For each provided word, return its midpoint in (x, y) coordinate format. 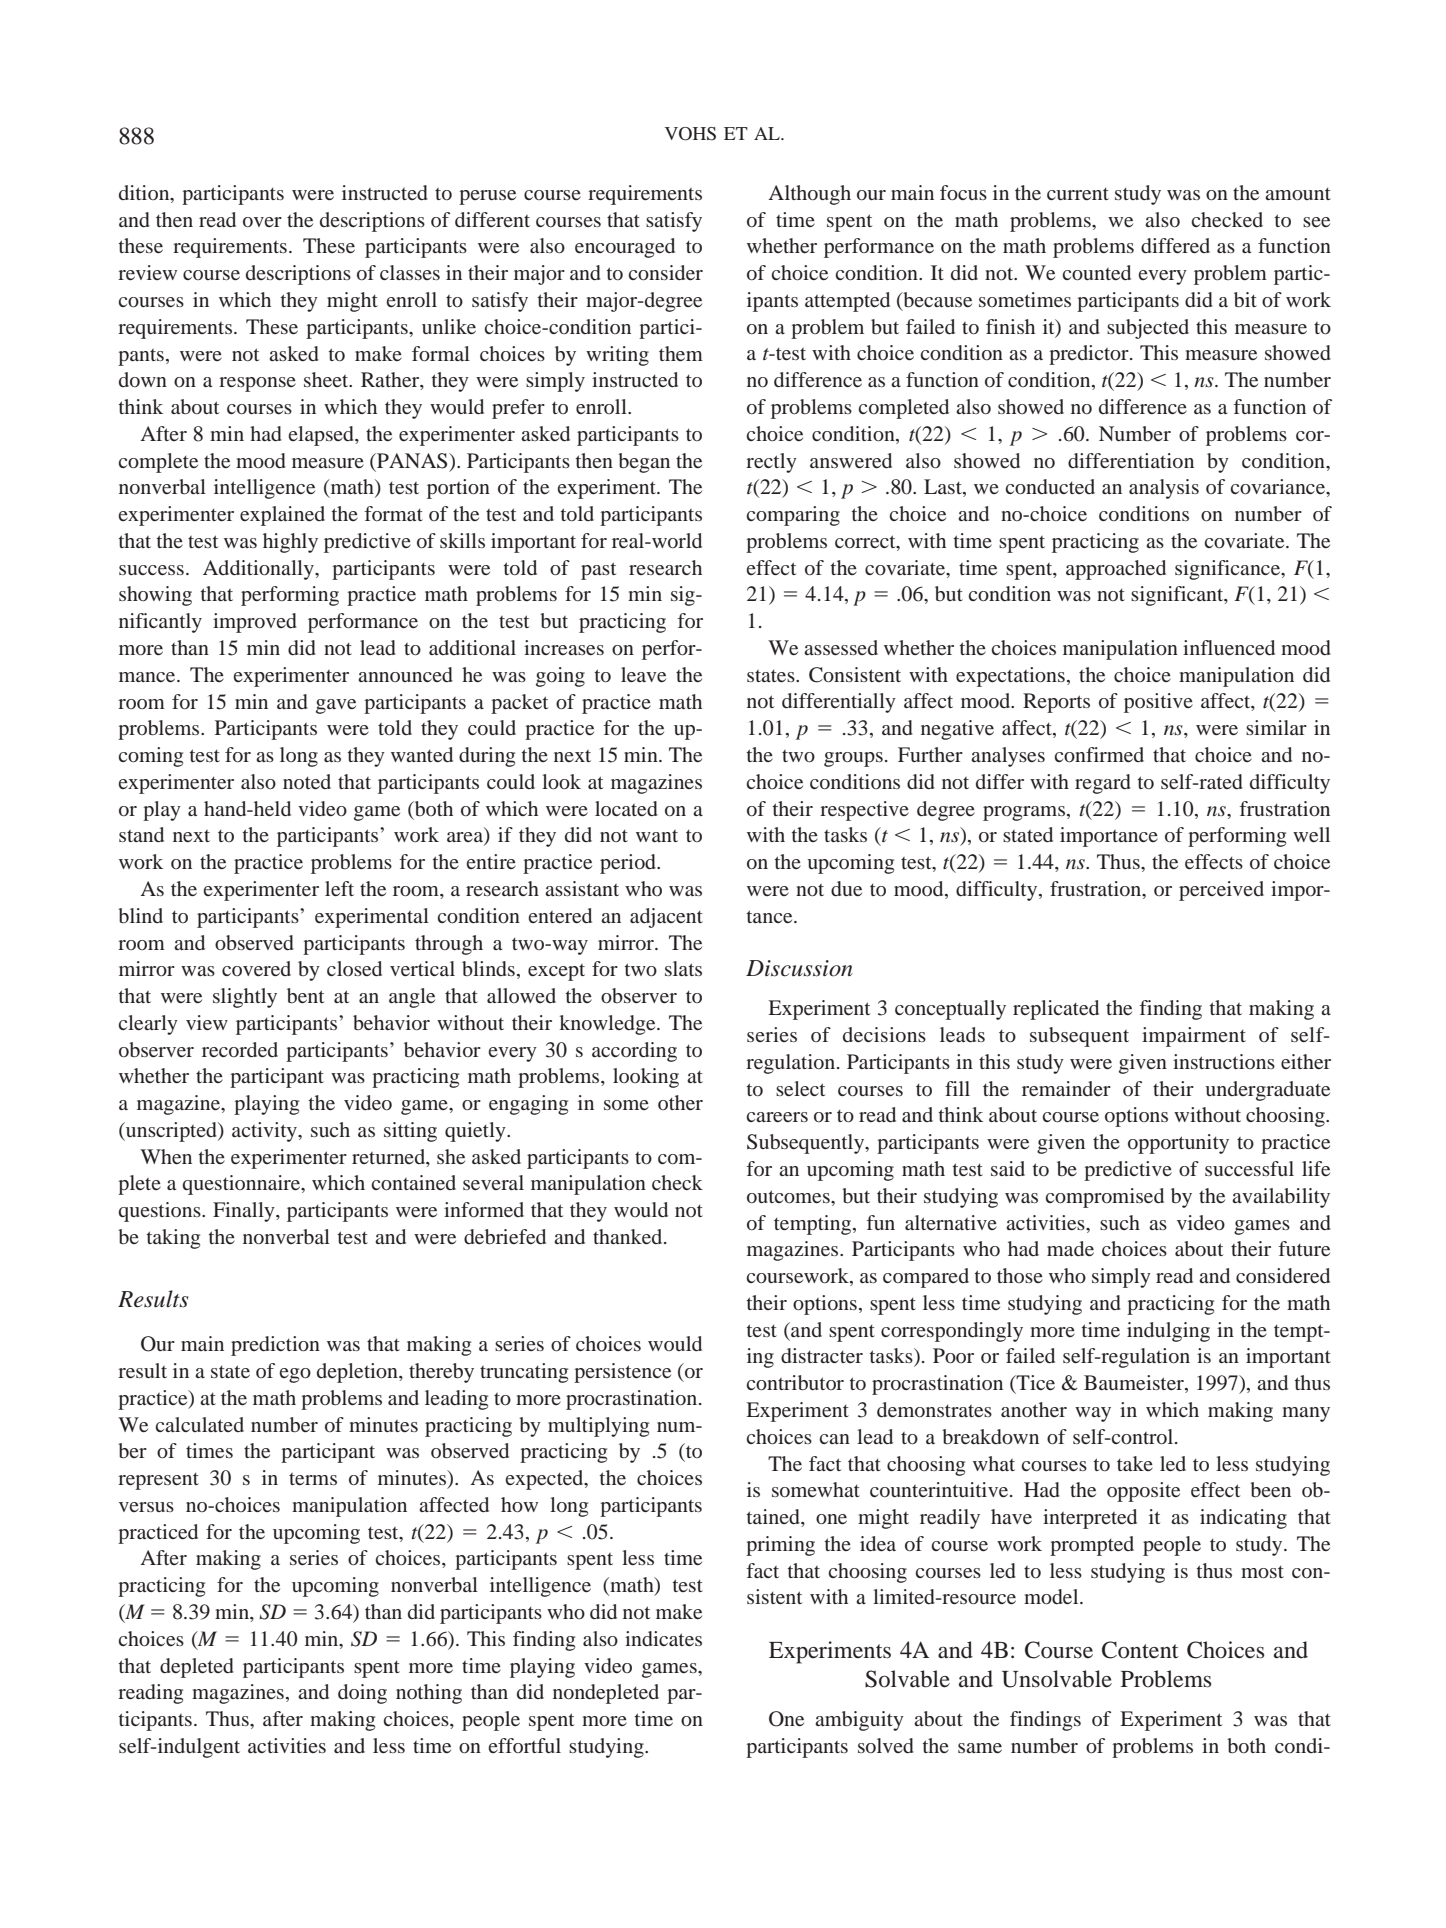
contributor (795, 1383)
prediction (275, 1346)
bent (305, 996)
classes (410, 272)
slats (683, 968)
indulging (1168, 1332)
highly (290, 543)
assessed (841, 647)
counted (1097, 272)
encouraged (625, 248)
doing (362, 1694)
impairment (1194, 1037)
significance (1228, 570)
